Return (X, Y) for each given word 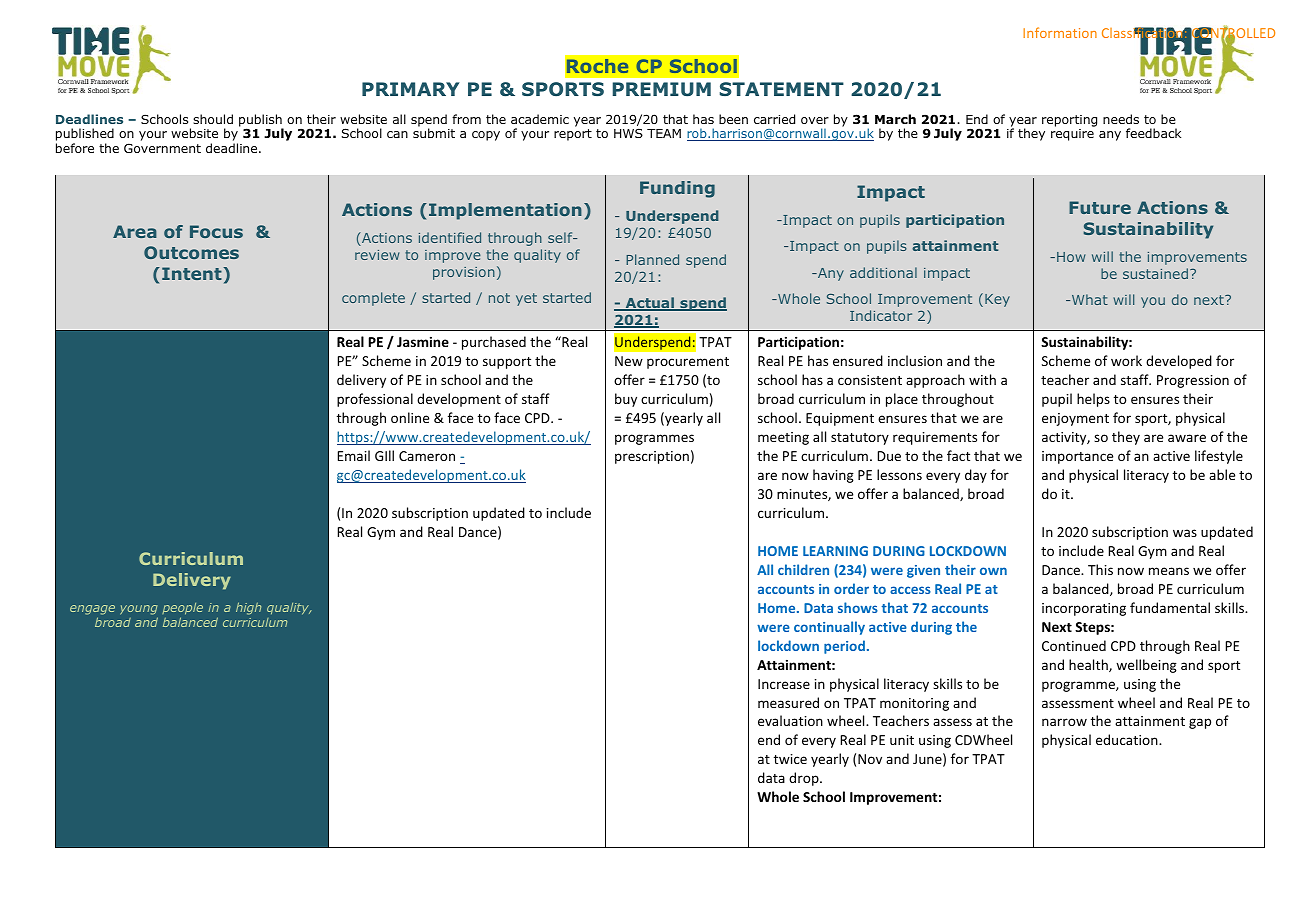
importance (1077, 457)
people (182, 609)
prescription (652, 457)
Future (1100, 207)
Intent (193, 273)
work (1126, 360)
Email (354, 455)
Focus (216, 231)
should (213, 119)
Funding (677, 189)
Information (1060, 32)
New (629, 361)
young (139, 610)
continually (829, 628)
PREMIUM (662, 89)
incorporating (1084, 609)
